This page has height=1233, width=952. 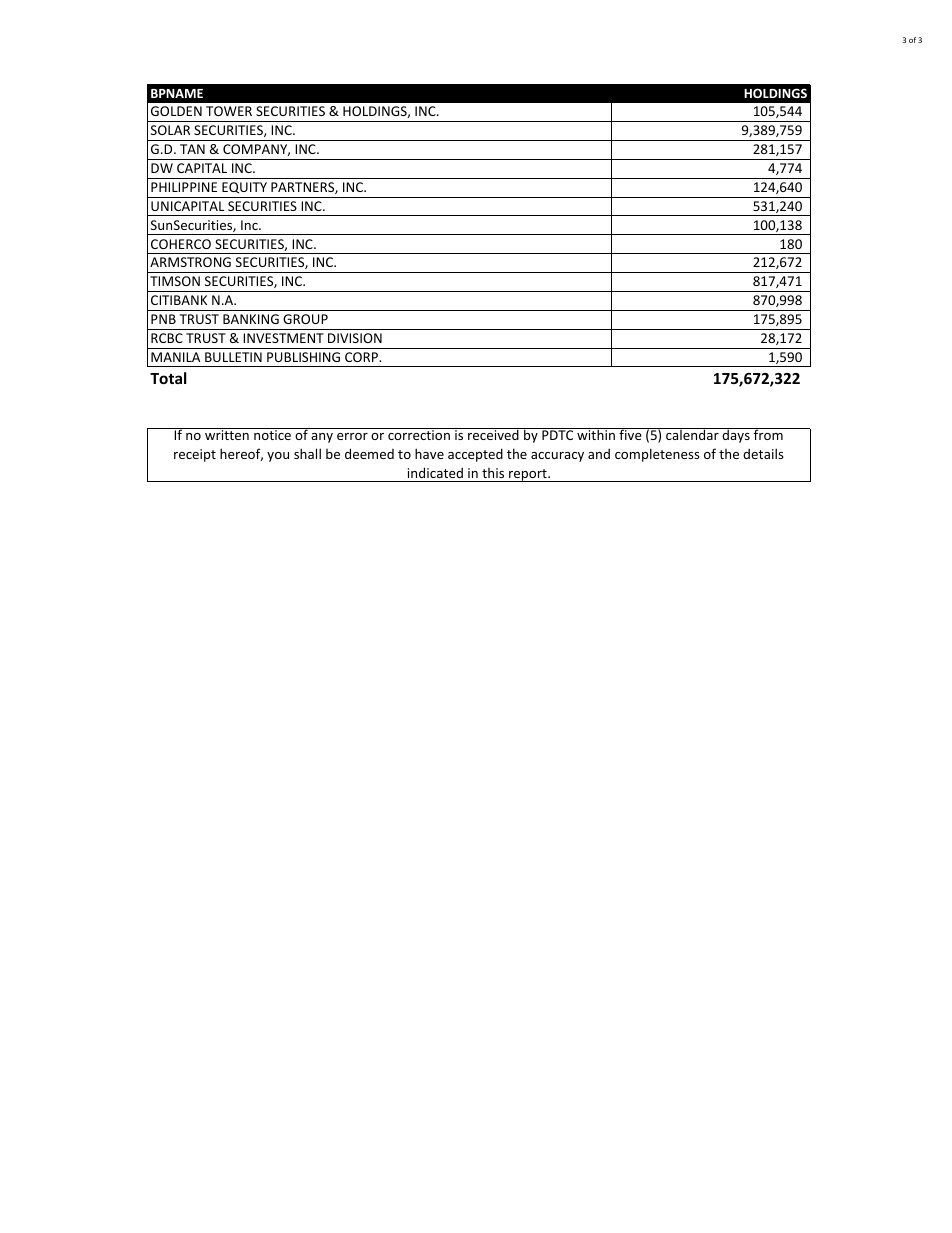 What do you see at coordinates (192, 149) in the page?
I see `TAN` at bounding box center [192, 149].
